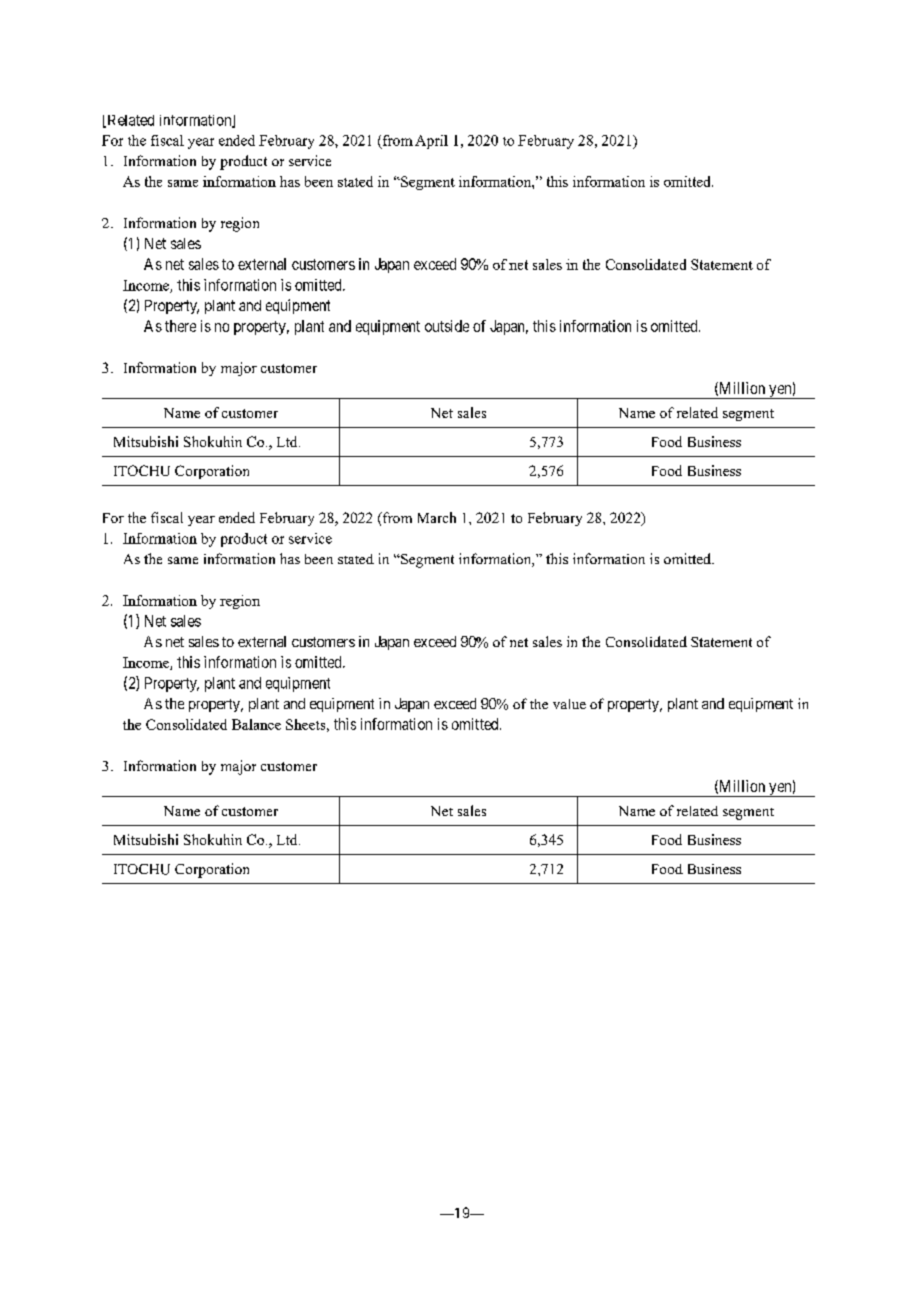  I want to click on March, so click(437, 517).
